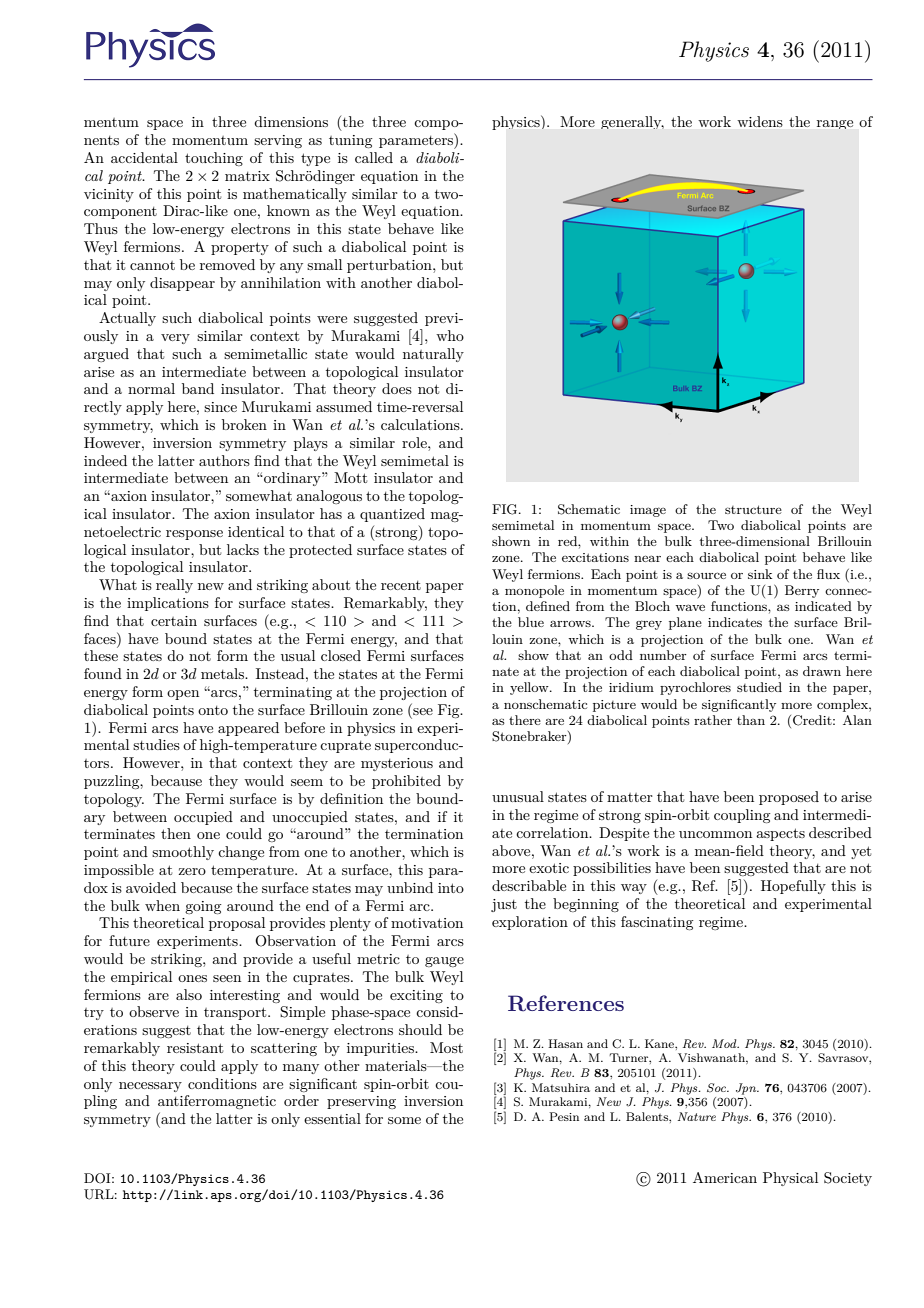 The width and height of the screenshot is (924, 1308). I want to click on then, so click(176, 833).
